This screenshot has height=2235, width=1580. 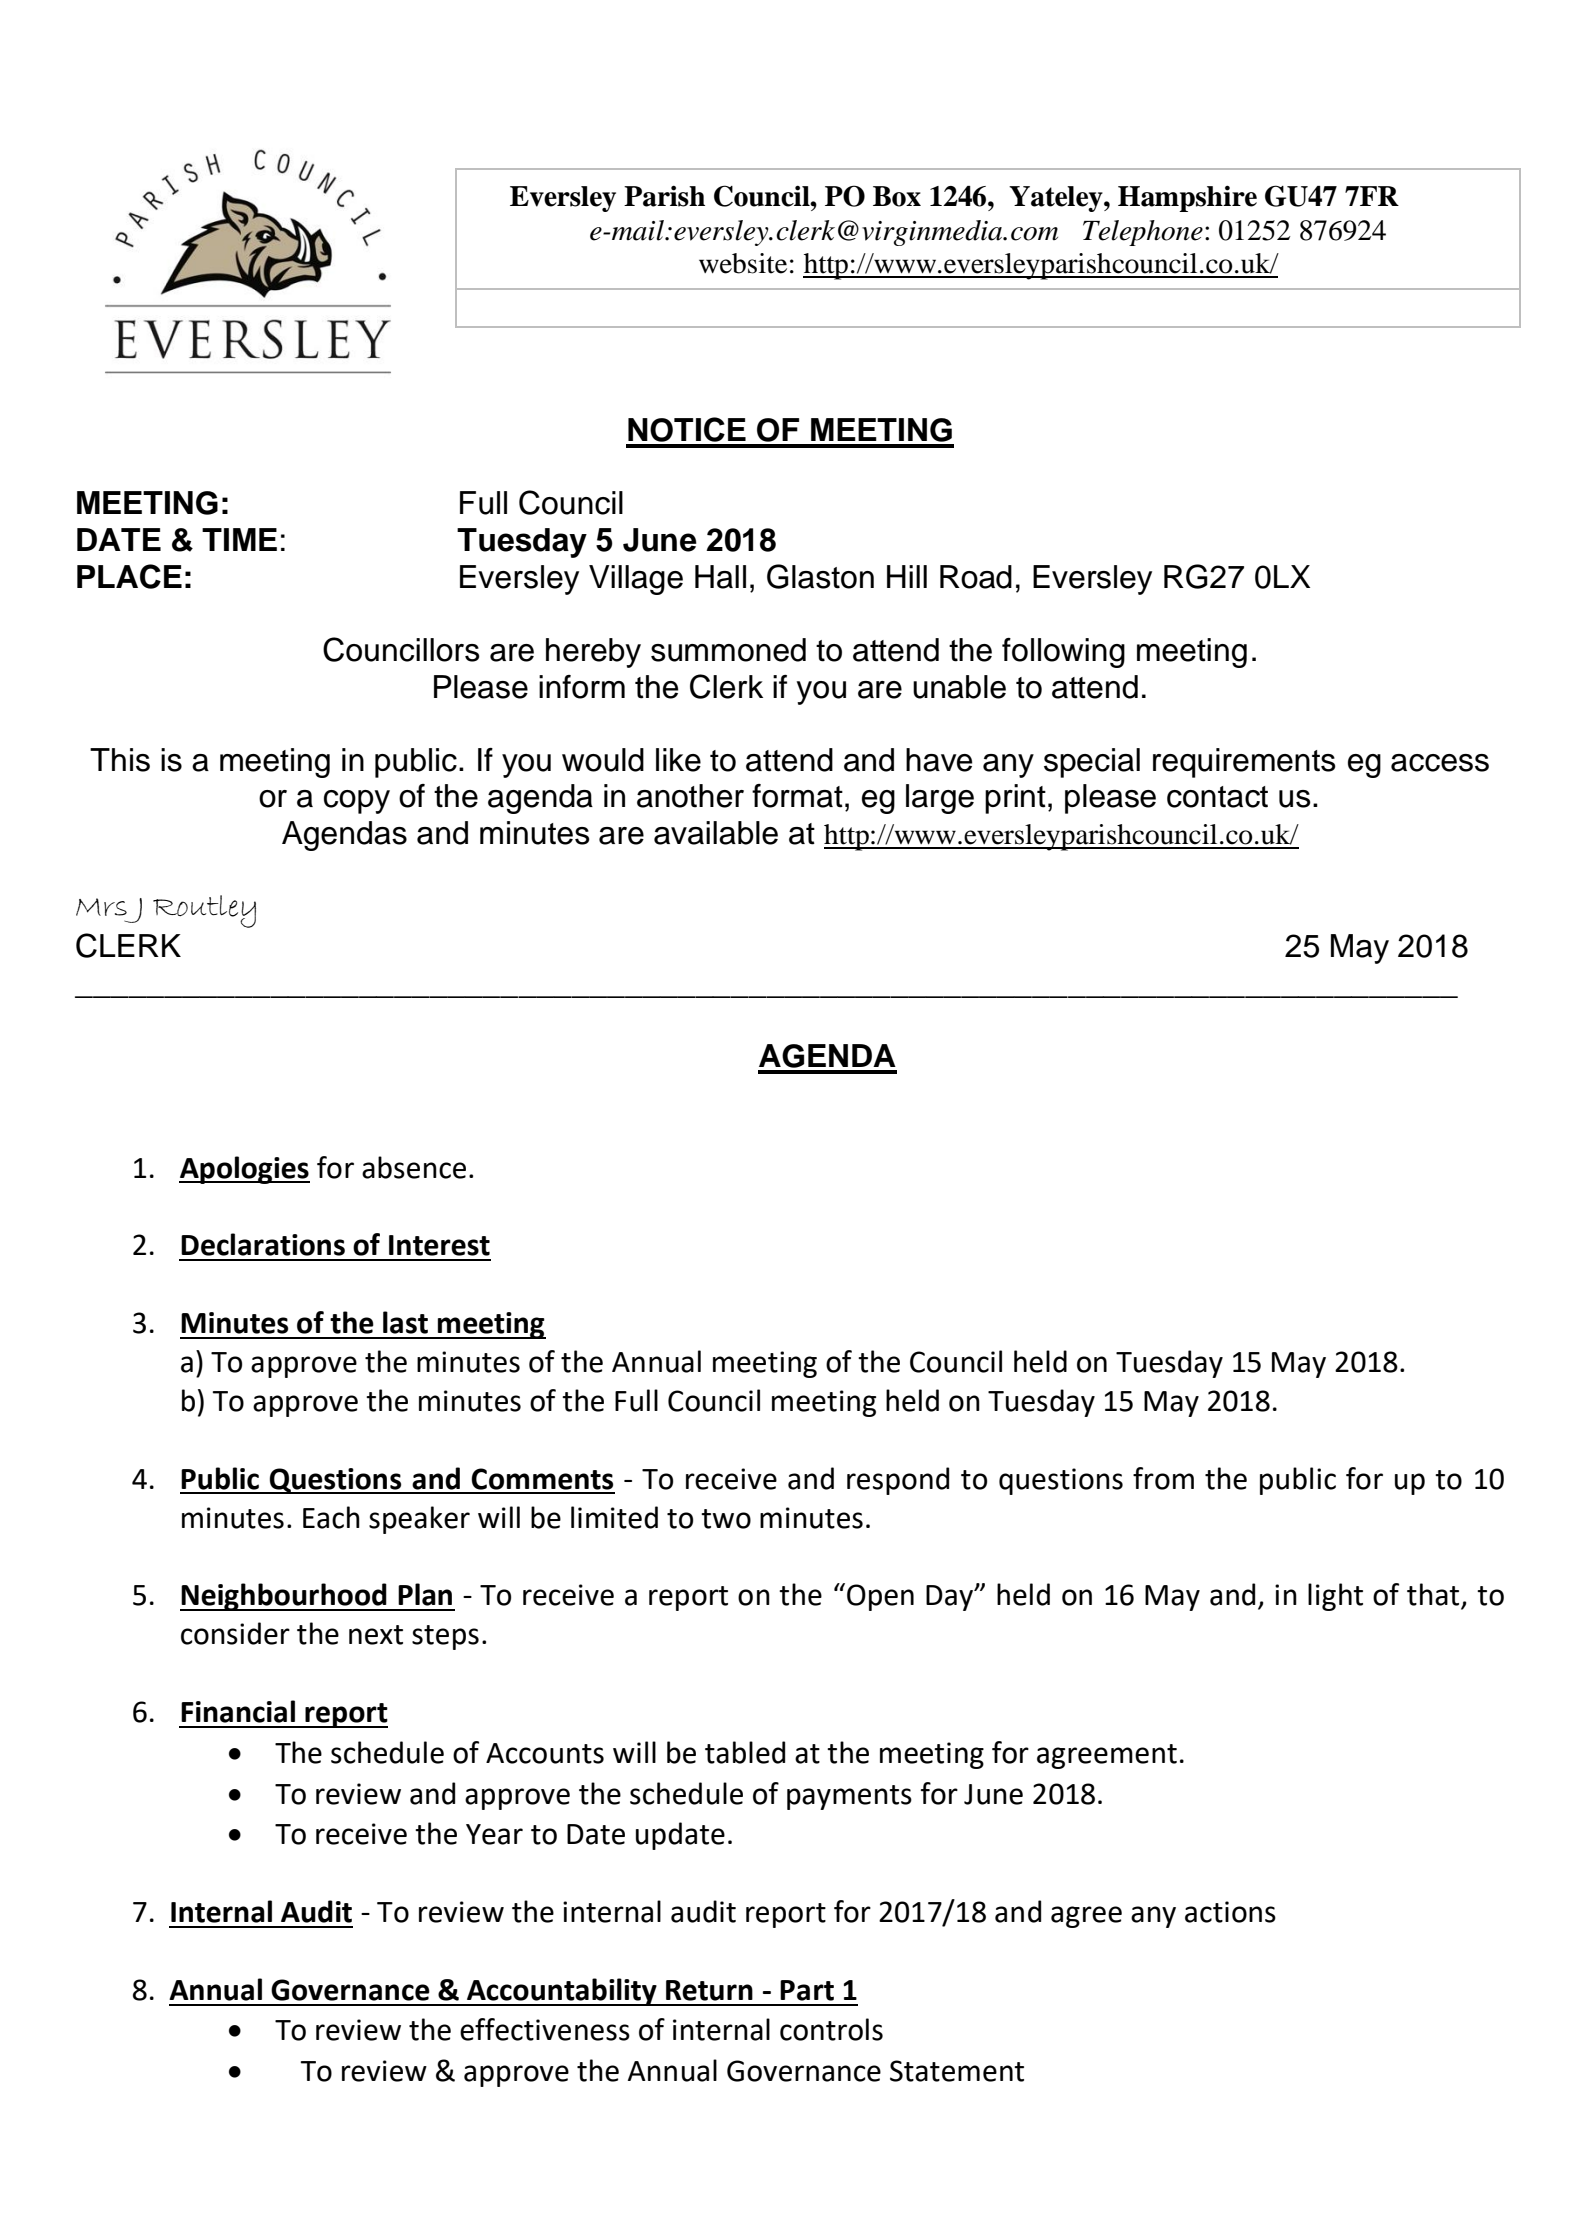 I want to click on PLACE, so click(x=129, y=576).
